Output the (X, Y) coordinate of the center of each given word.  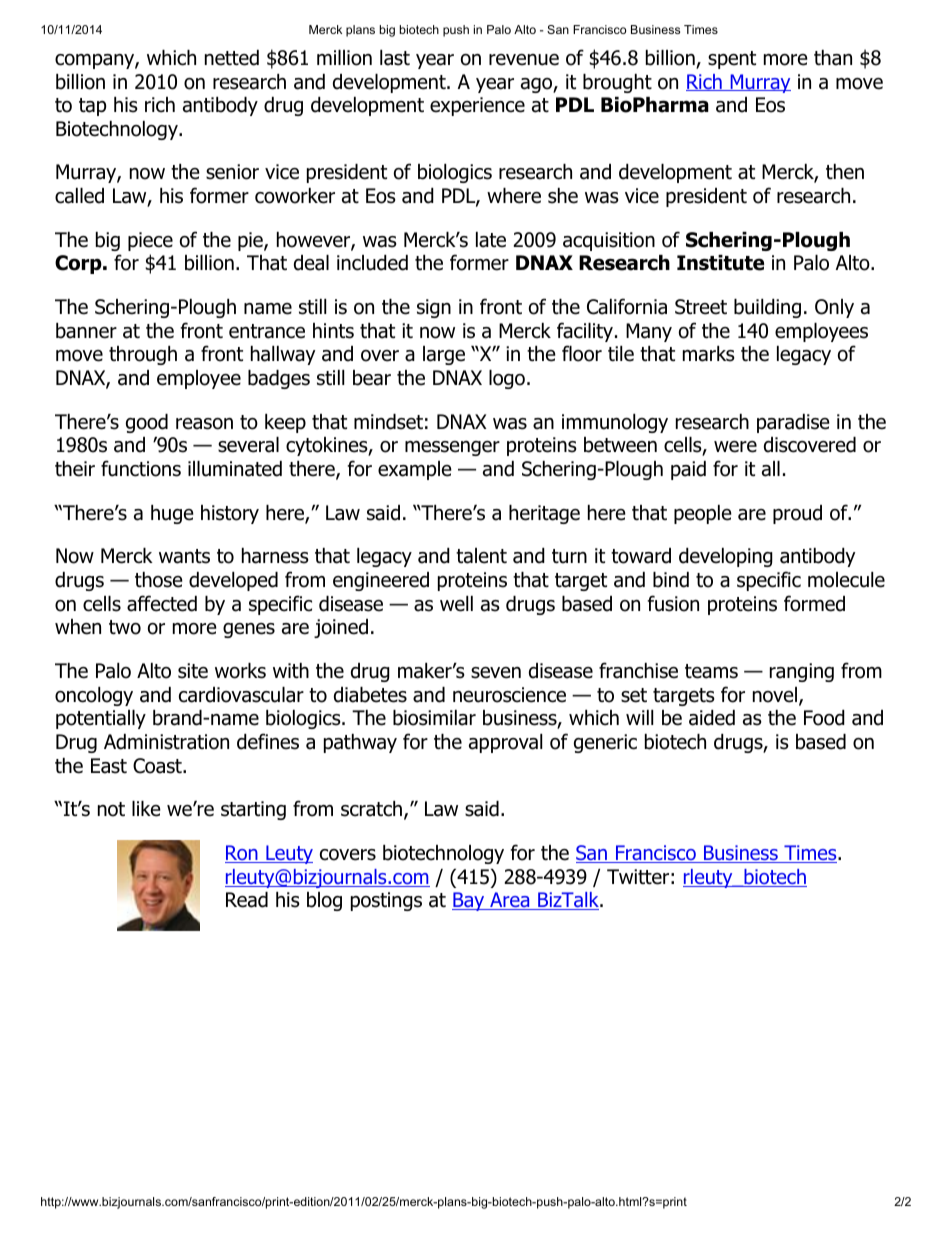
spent (732, 60)
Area (510, 901)
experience (477, 106)
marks (709, 354)
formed (814, 603)
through (143, 355)
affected (162, 603)
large (444, 355)
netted (232, 58)
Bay (469, 901)
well (456, 604)
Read (247, 900)
